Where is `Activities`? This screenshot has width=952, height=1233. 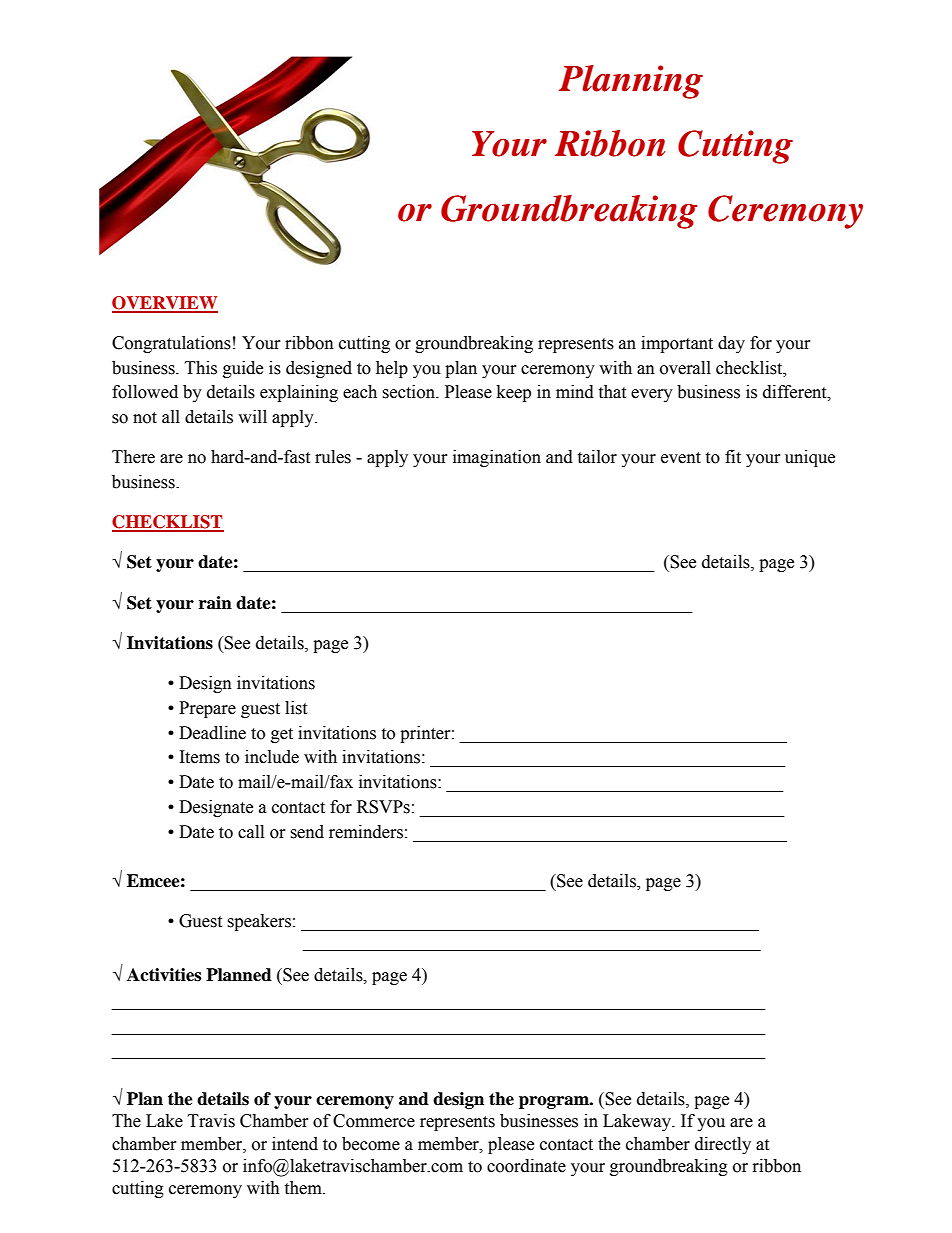
Activities is located at coordinates (164, 975).
